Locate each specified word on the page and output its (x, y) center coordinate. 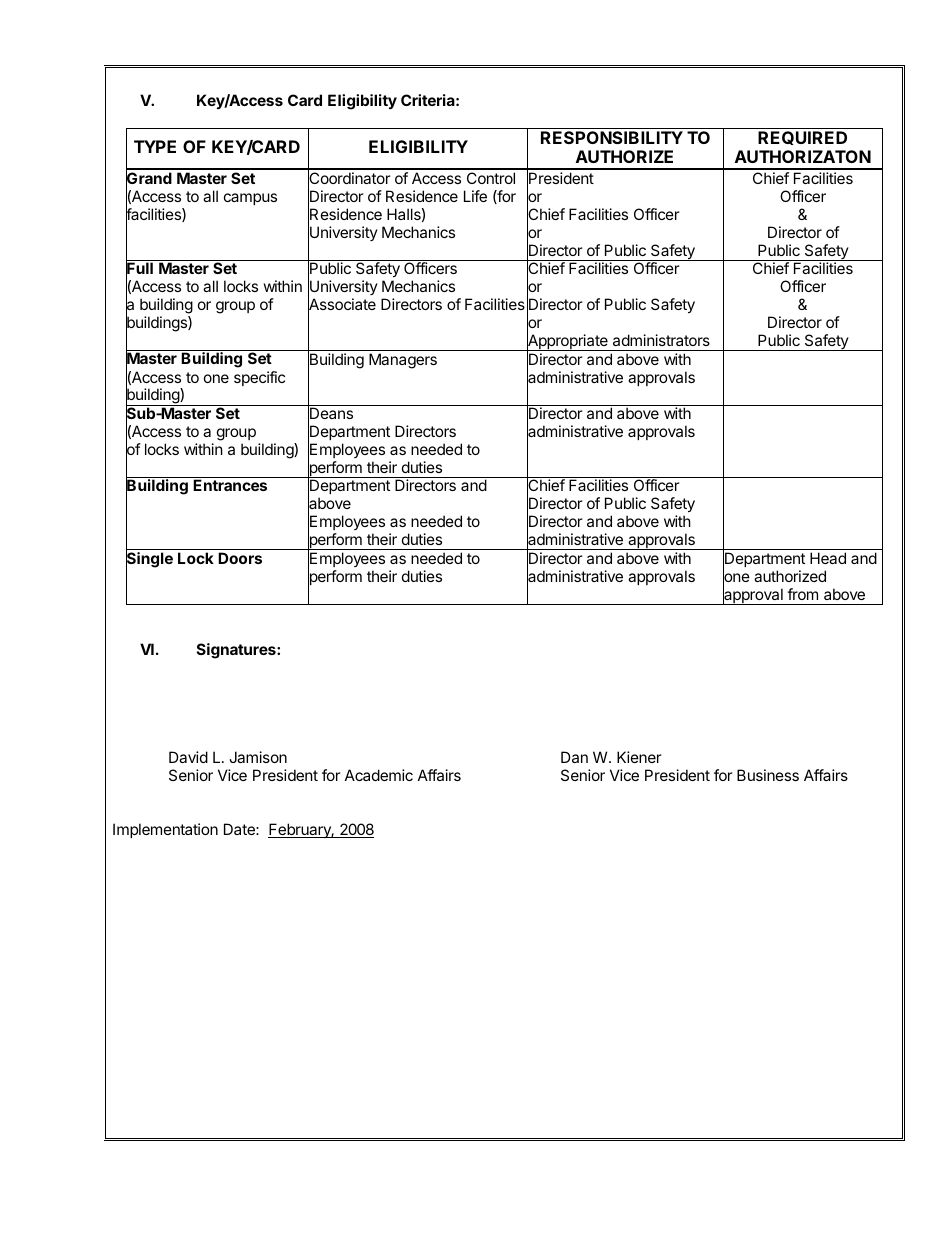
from (802, 594)
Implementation (165, 830)
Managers (403, 361)
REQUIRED (802, 138)
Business (768, 775)
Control (491, 178)
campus (250, 199)
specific (259, 378)
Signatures (237, 651)
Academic (379, 775)
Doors (240, 558)
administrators (661, 340)
